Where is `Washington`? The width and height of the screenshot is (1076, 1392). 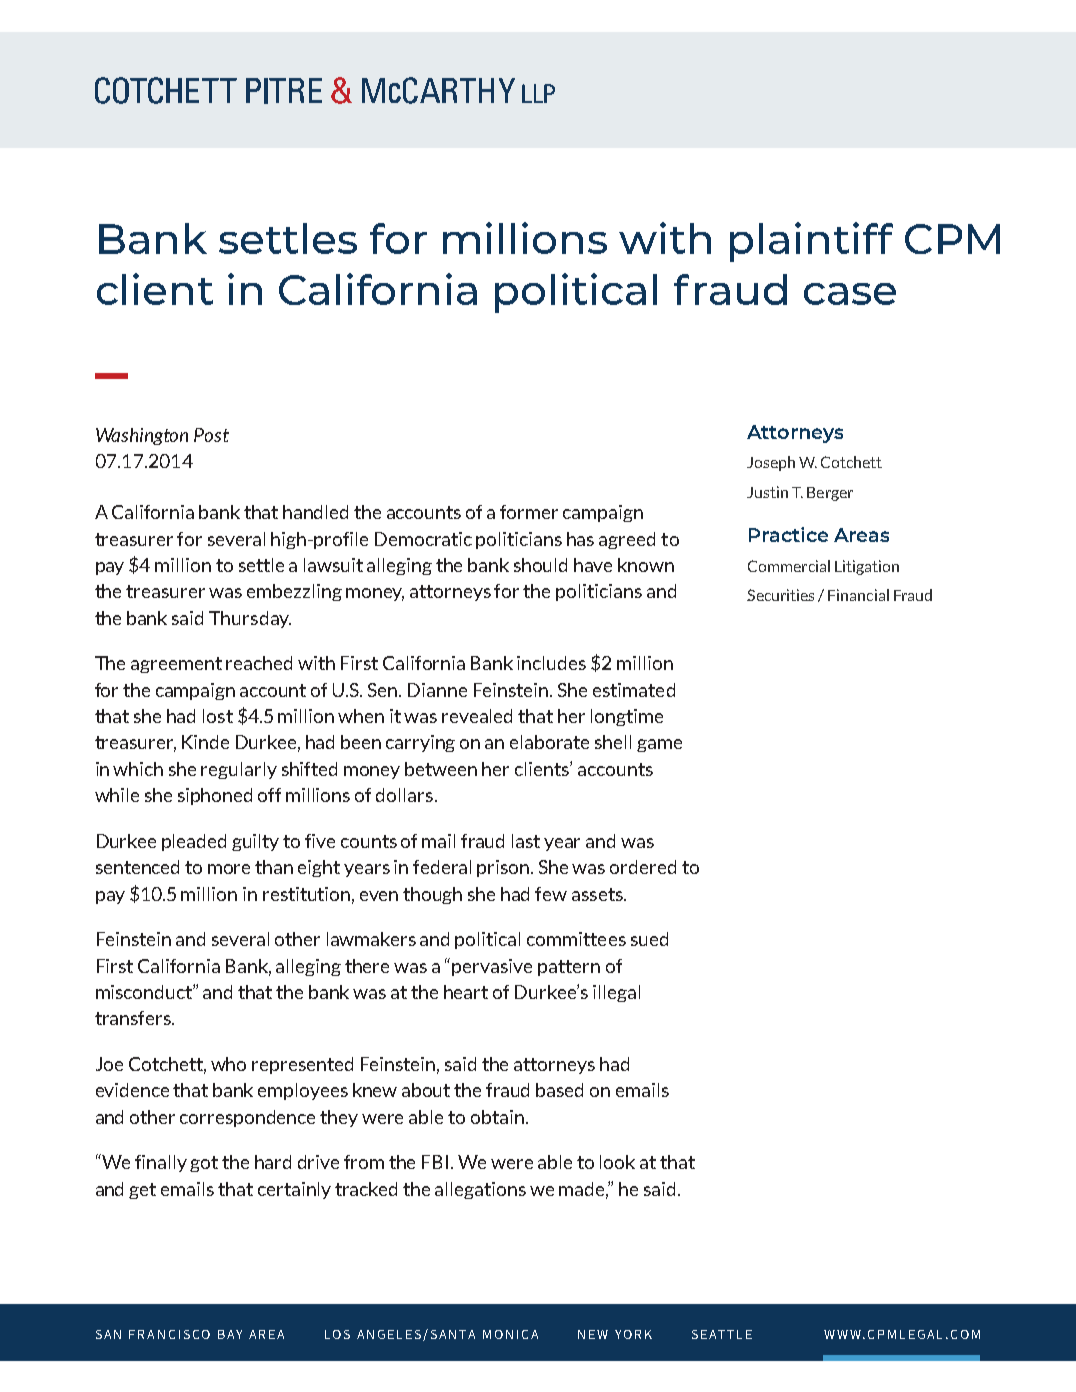 Washington is located at coordinates (142, 436).
